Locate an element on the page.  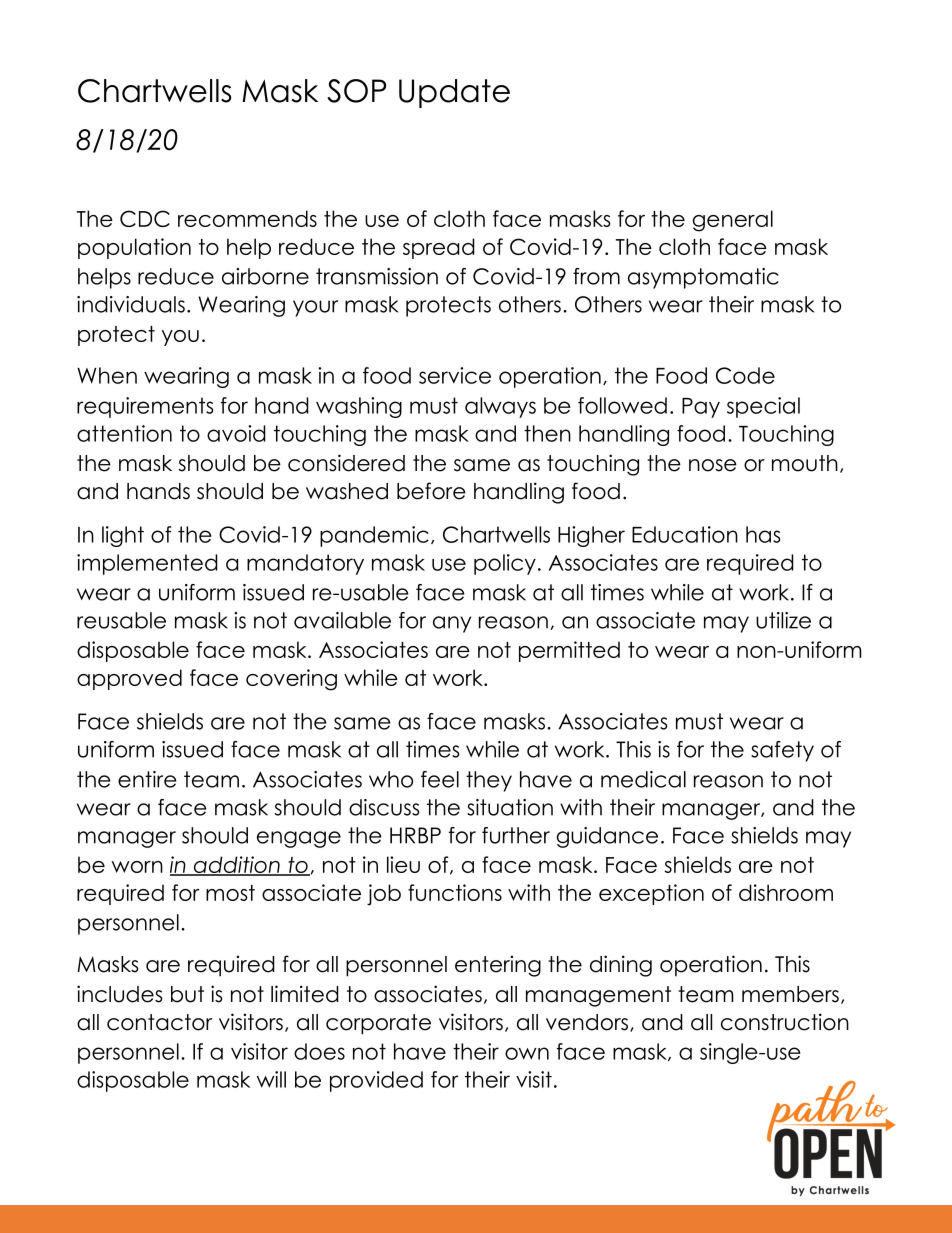
Update is located at coordinates (454, 93).
